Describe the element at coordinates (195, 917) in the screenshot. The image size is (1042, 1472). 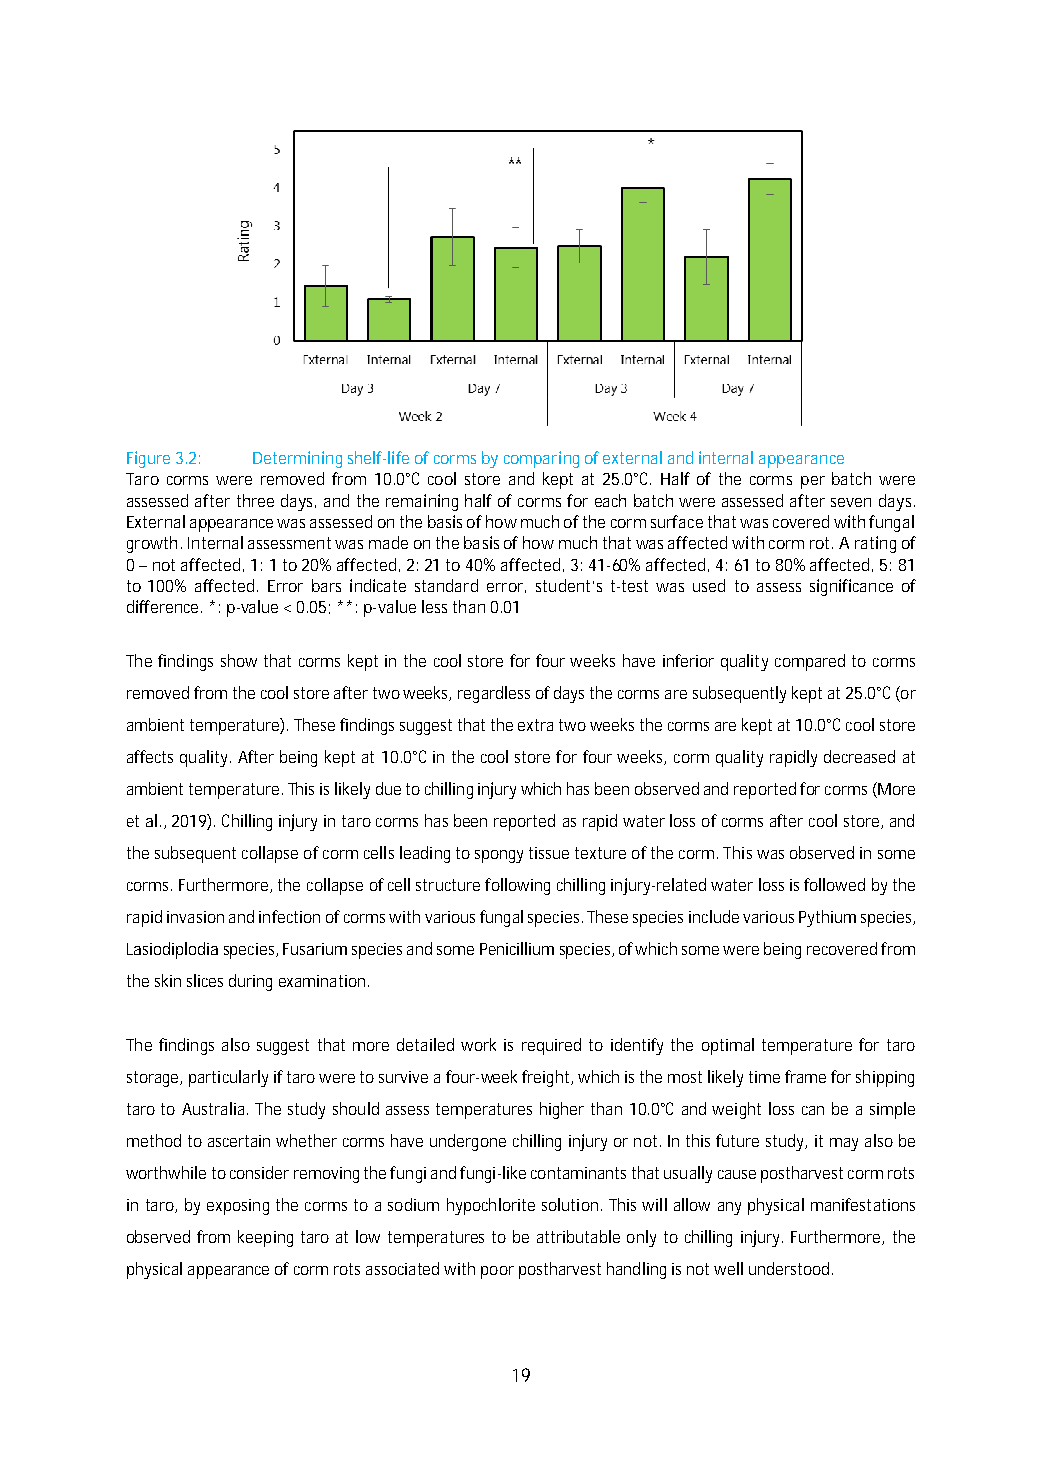
I see `invasion` at that location.
